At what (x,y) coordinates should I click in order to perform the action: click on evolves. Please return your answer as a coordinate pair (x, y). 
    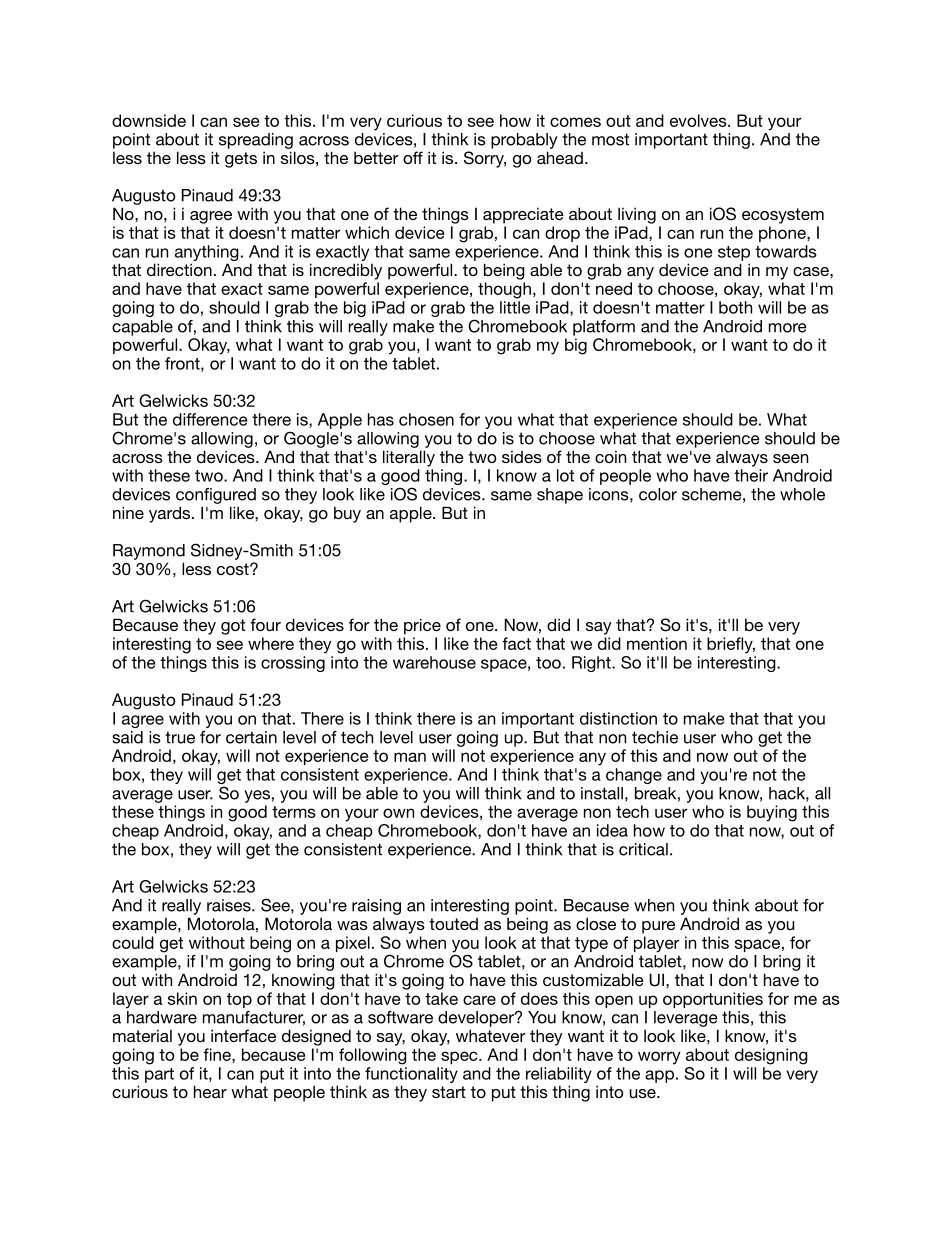
    Looking at the image, I should click on (699, 120).
